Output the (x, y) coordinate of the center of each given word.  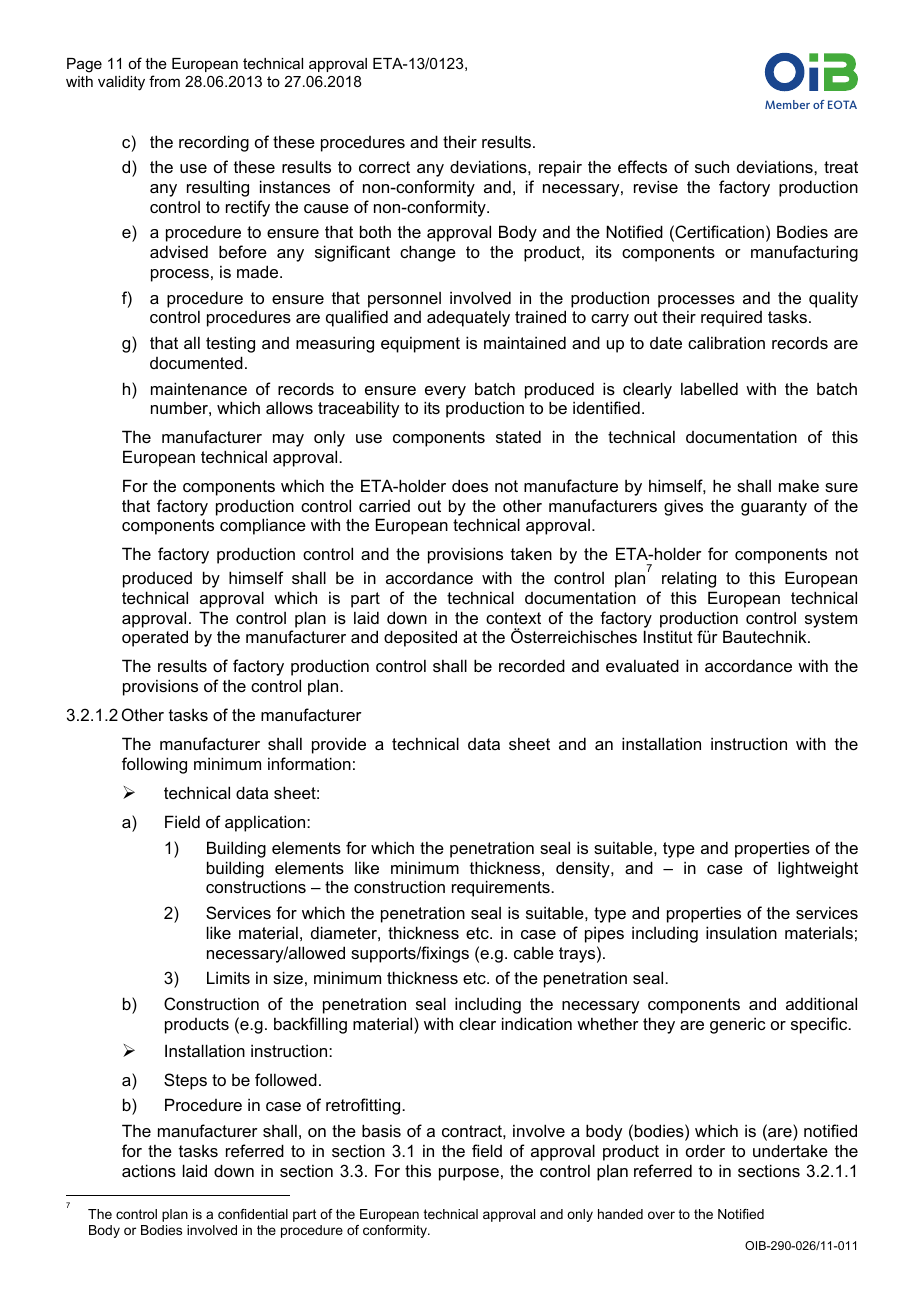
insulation (741, 932)
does (470, 485)
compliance (263, 526)
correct (384, 167)
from (164, 81)
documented (196, 362)
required (731, 318)
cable (534, 952)
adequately (468, 318)
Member (787, 104)
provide (339, 745)
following (154, 765)
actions (149, 1170)
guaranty (774, 508)
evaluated (642, 665)
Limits (228, 977)
